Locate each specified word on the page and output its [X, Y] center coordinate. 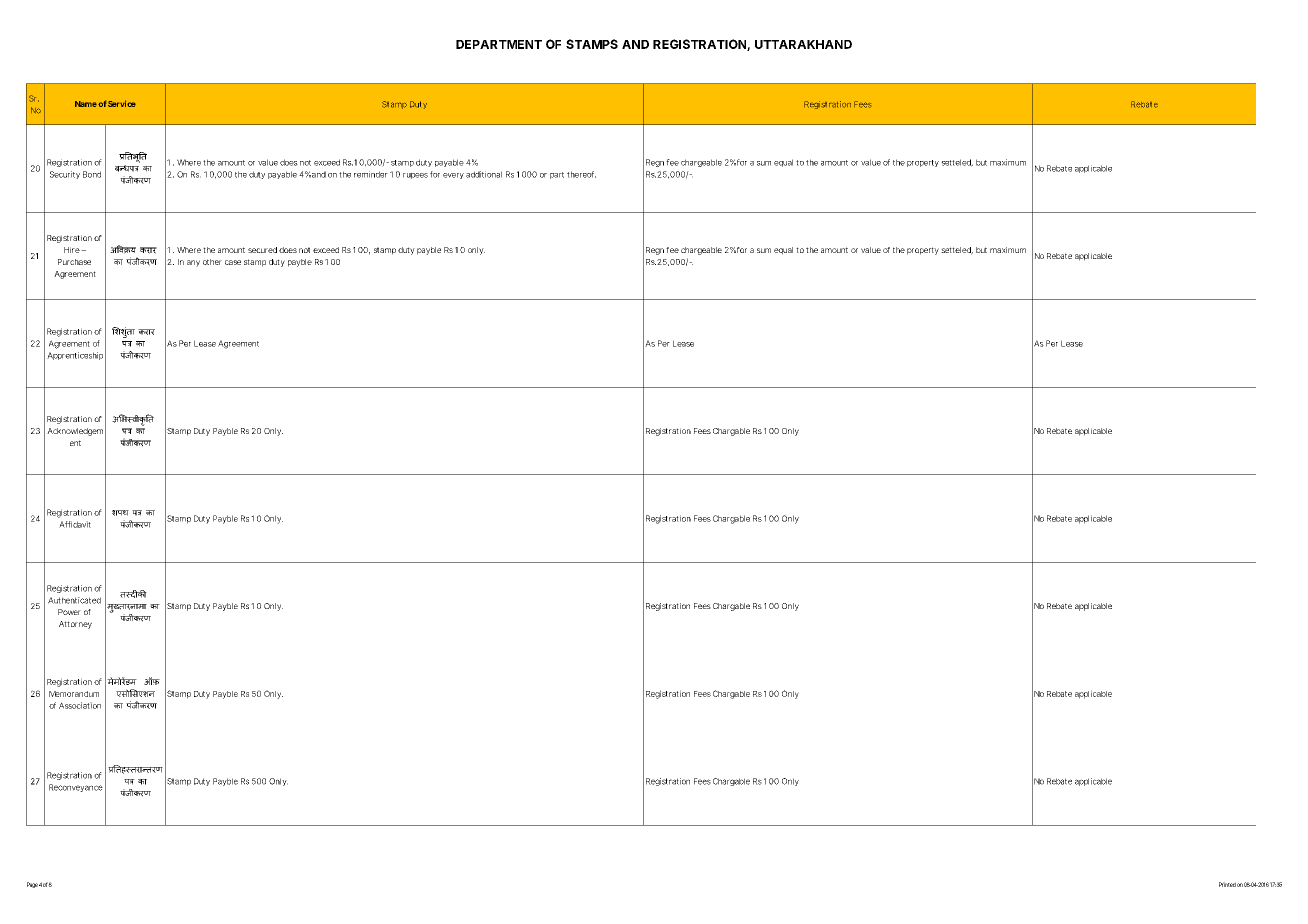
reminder [371, 174]
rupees [415, 176]
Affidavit [75, 524]
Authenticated [74, 600]
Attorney [75, 625]
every [453, 176]
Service [122, 103]
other [212, 262]
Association [80, 705]
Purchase [74, 262]
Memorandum [74, 694]
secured [262, 250]
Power [69, 612]
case [233, 262]
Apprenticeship [75, 356]
